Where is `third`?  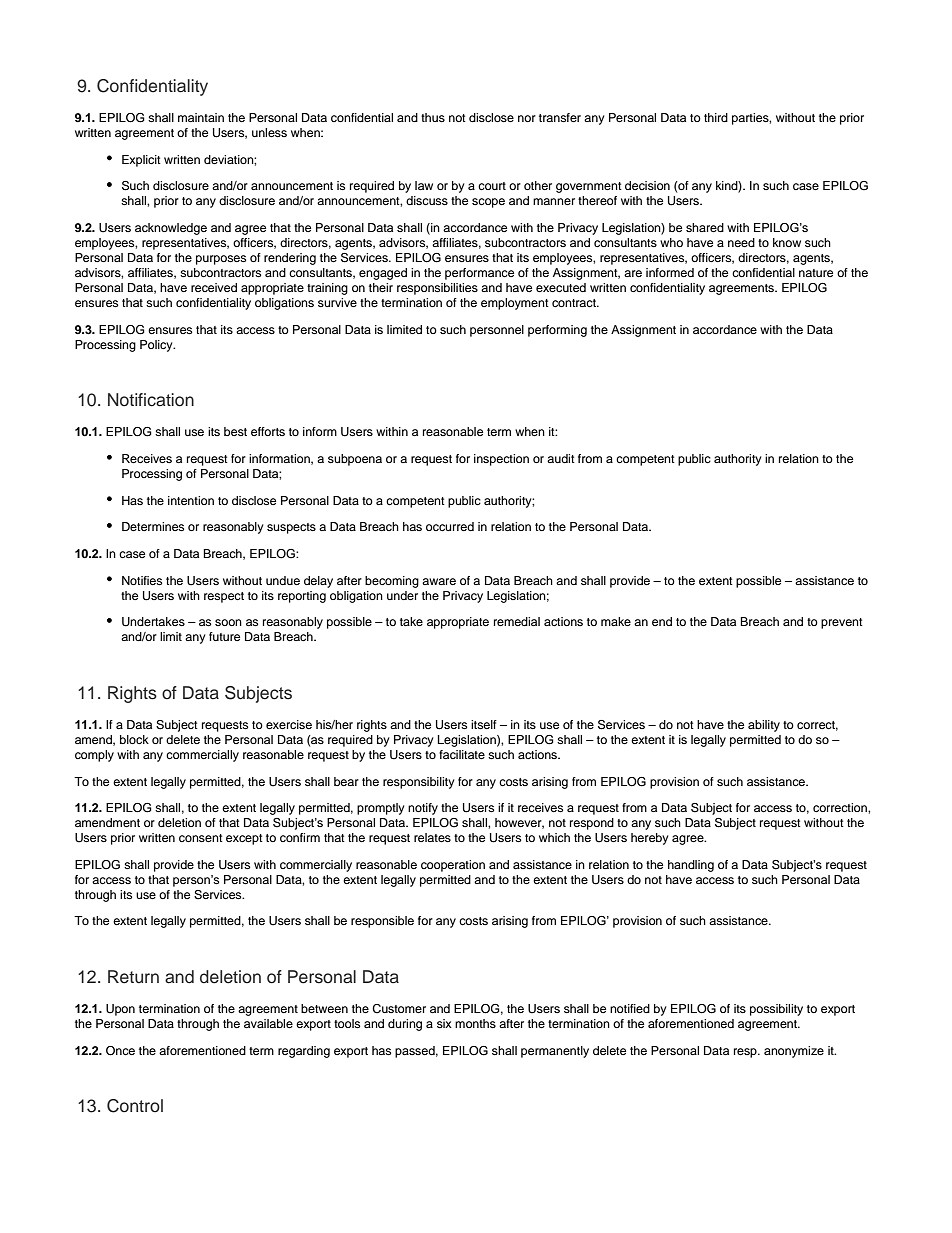
third is located at coordinates (716, 117).
